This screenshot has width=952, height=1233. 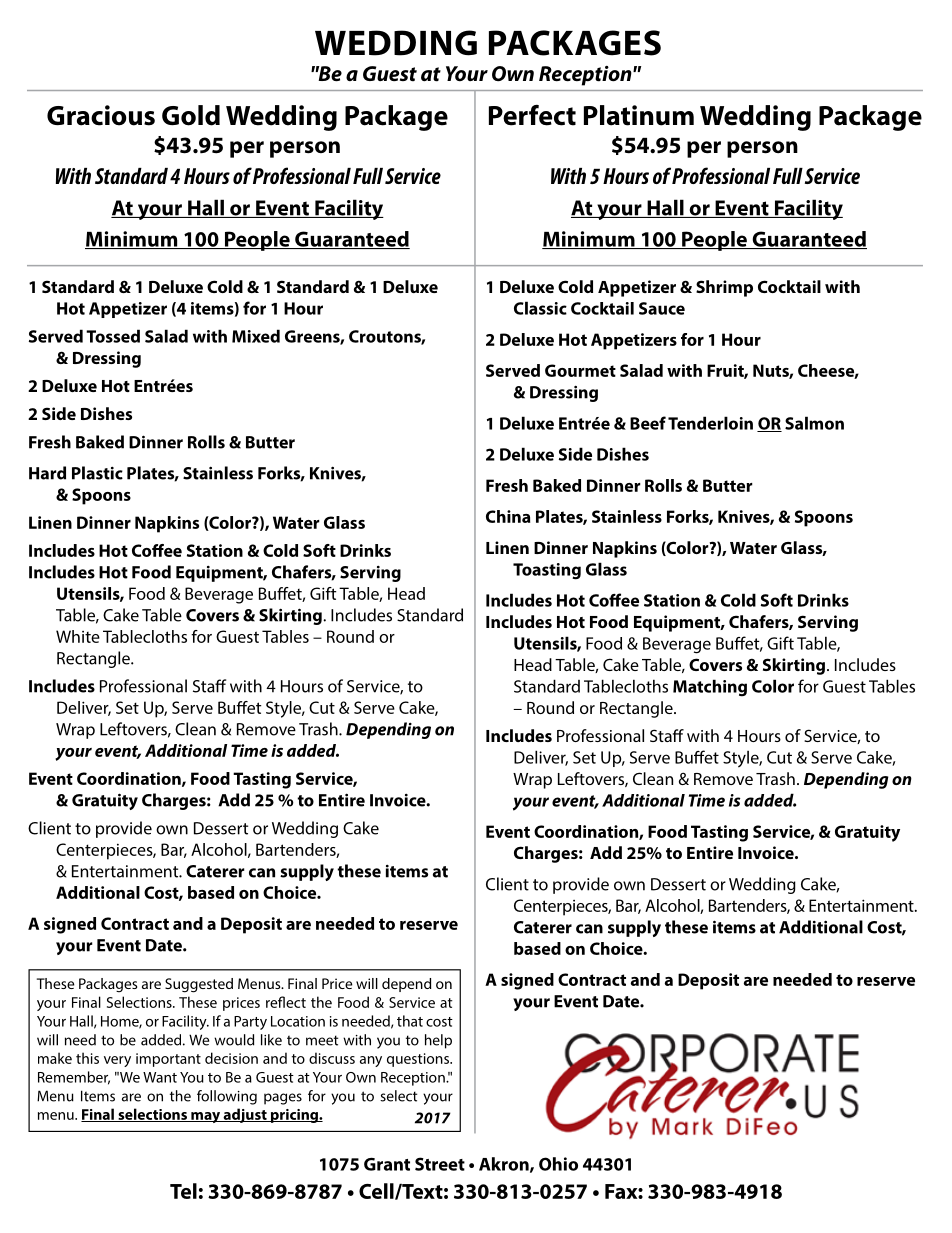 What do you see at coordinates (710, 688) in the screenshot?
I see `Matching` at bounding box center [710, 688].
